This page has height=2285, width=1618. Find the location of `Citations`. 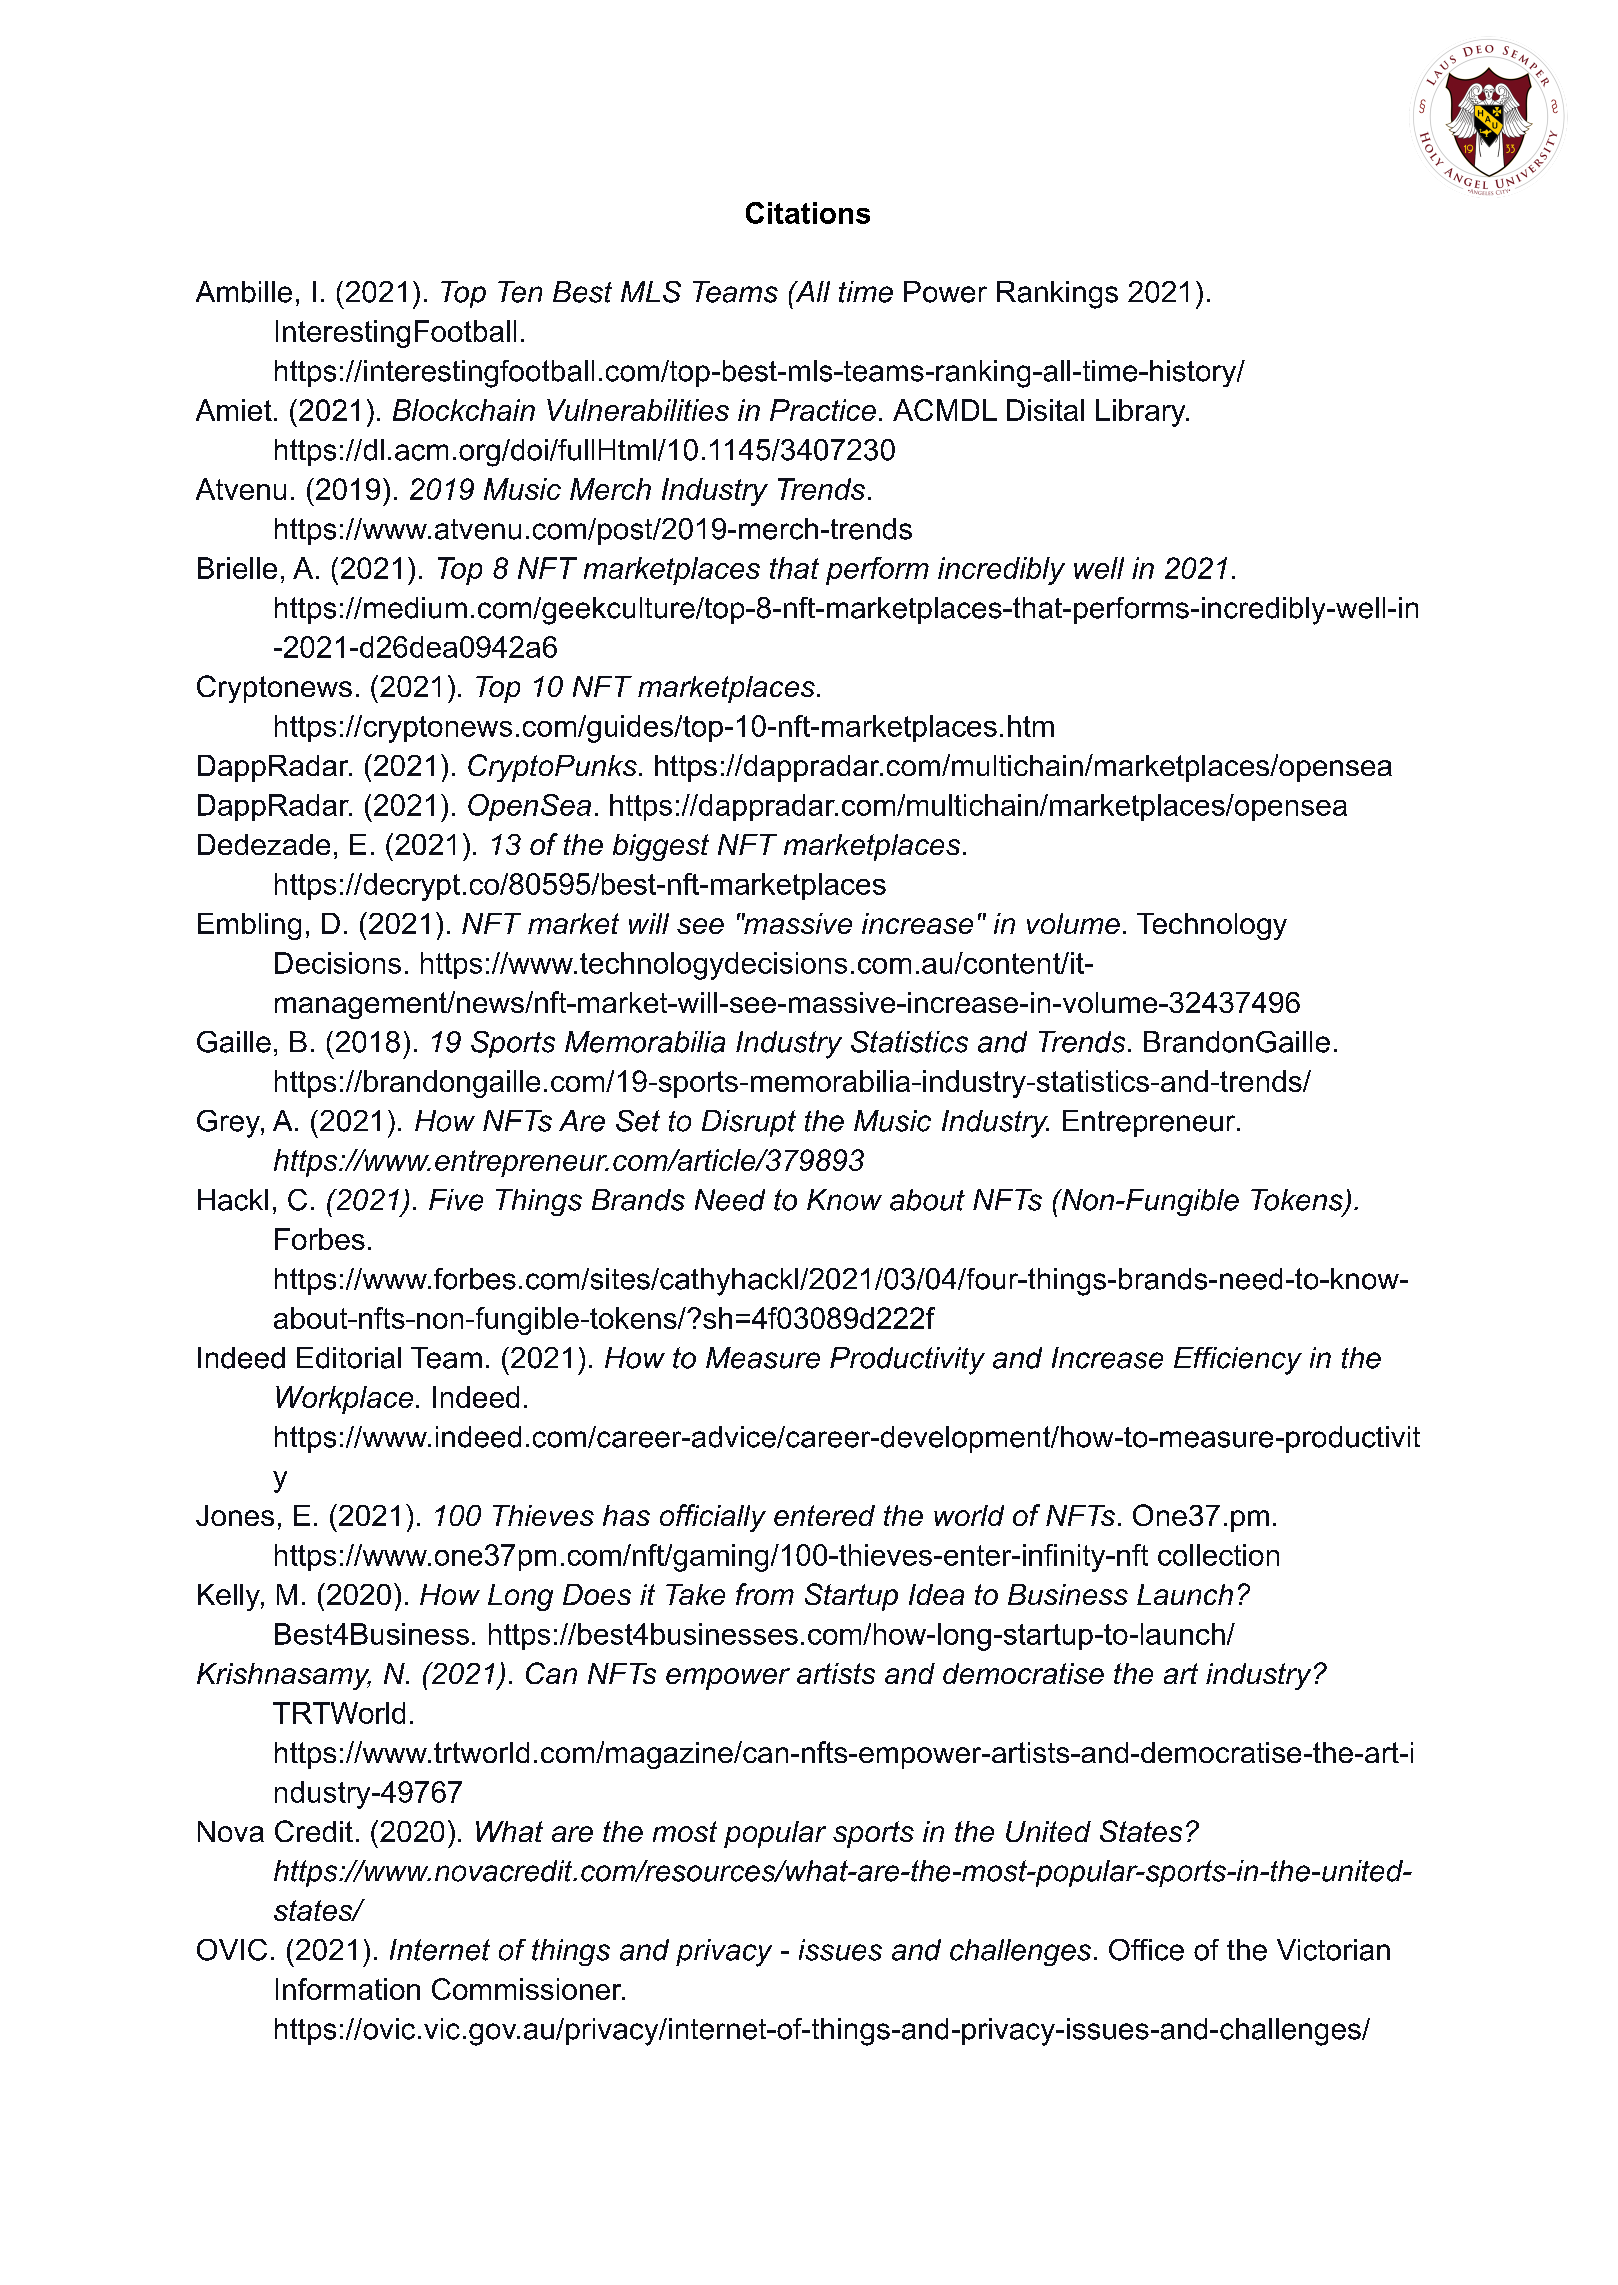

Citations is located at coordinates (808, 213).
